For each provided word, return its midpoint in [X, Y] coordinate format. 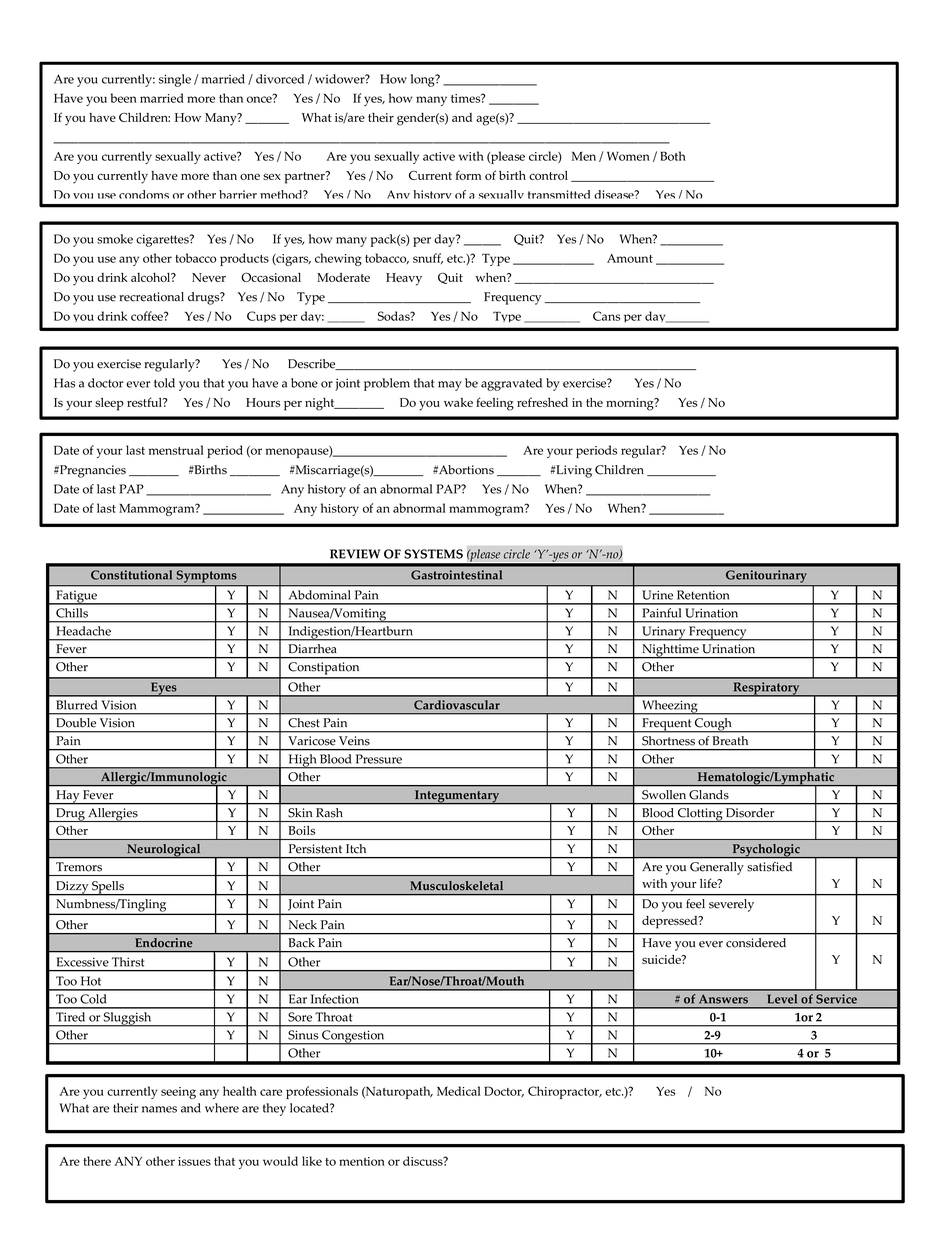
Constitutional [131, 575]
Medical [459, 1091]
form [468, 175]
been [124, 98]
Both [673, 156]
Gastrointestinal [456, 575]
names [159, 1109]
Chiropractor [565, 1092]
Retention [703, 595]
